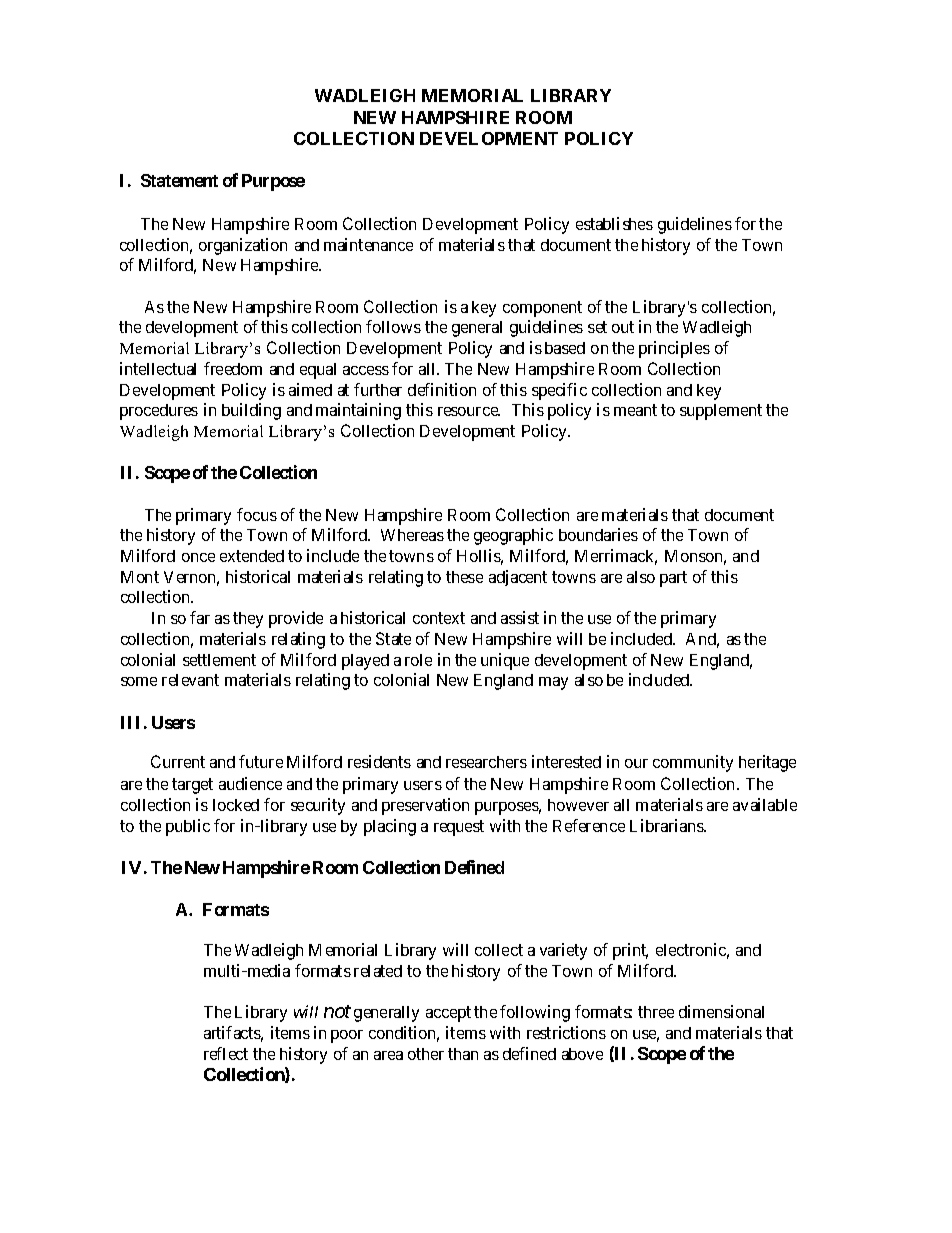 The width and height of the screenshot is (952, 1233). I want to click on reflect, so click(226, 1053).
